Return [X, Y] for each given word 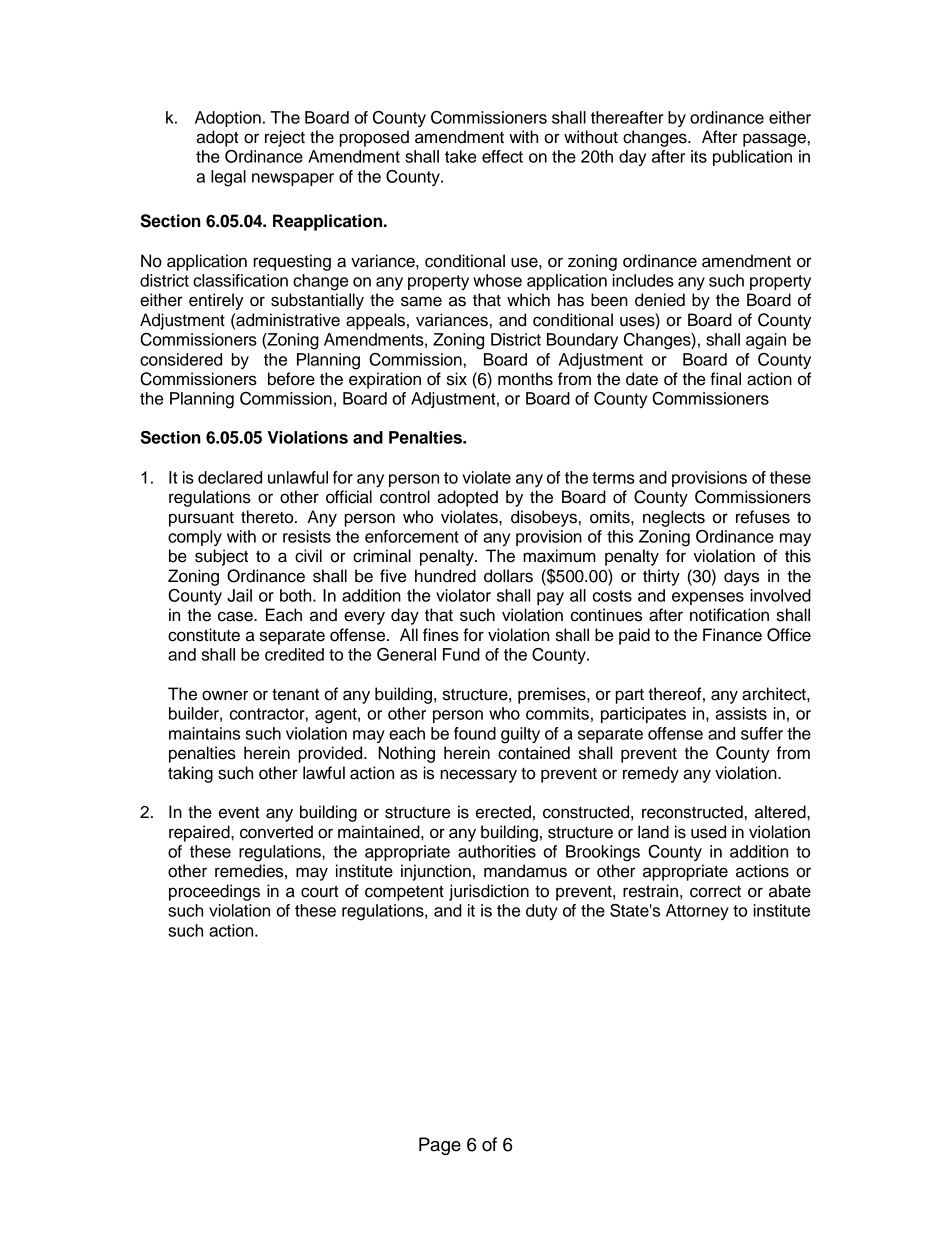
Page [440, 1146]
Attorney [697, 912]
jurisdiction [489, 892]
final [725, 379]
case [236, 616]
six [457, 379]
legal [228, 178]
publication [752, 158]
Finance [732, 635]
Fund [461, 654]
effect [502, 156]
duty [541, 912]
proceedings [214, 892]
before [291, 379]
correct [715, 892]
